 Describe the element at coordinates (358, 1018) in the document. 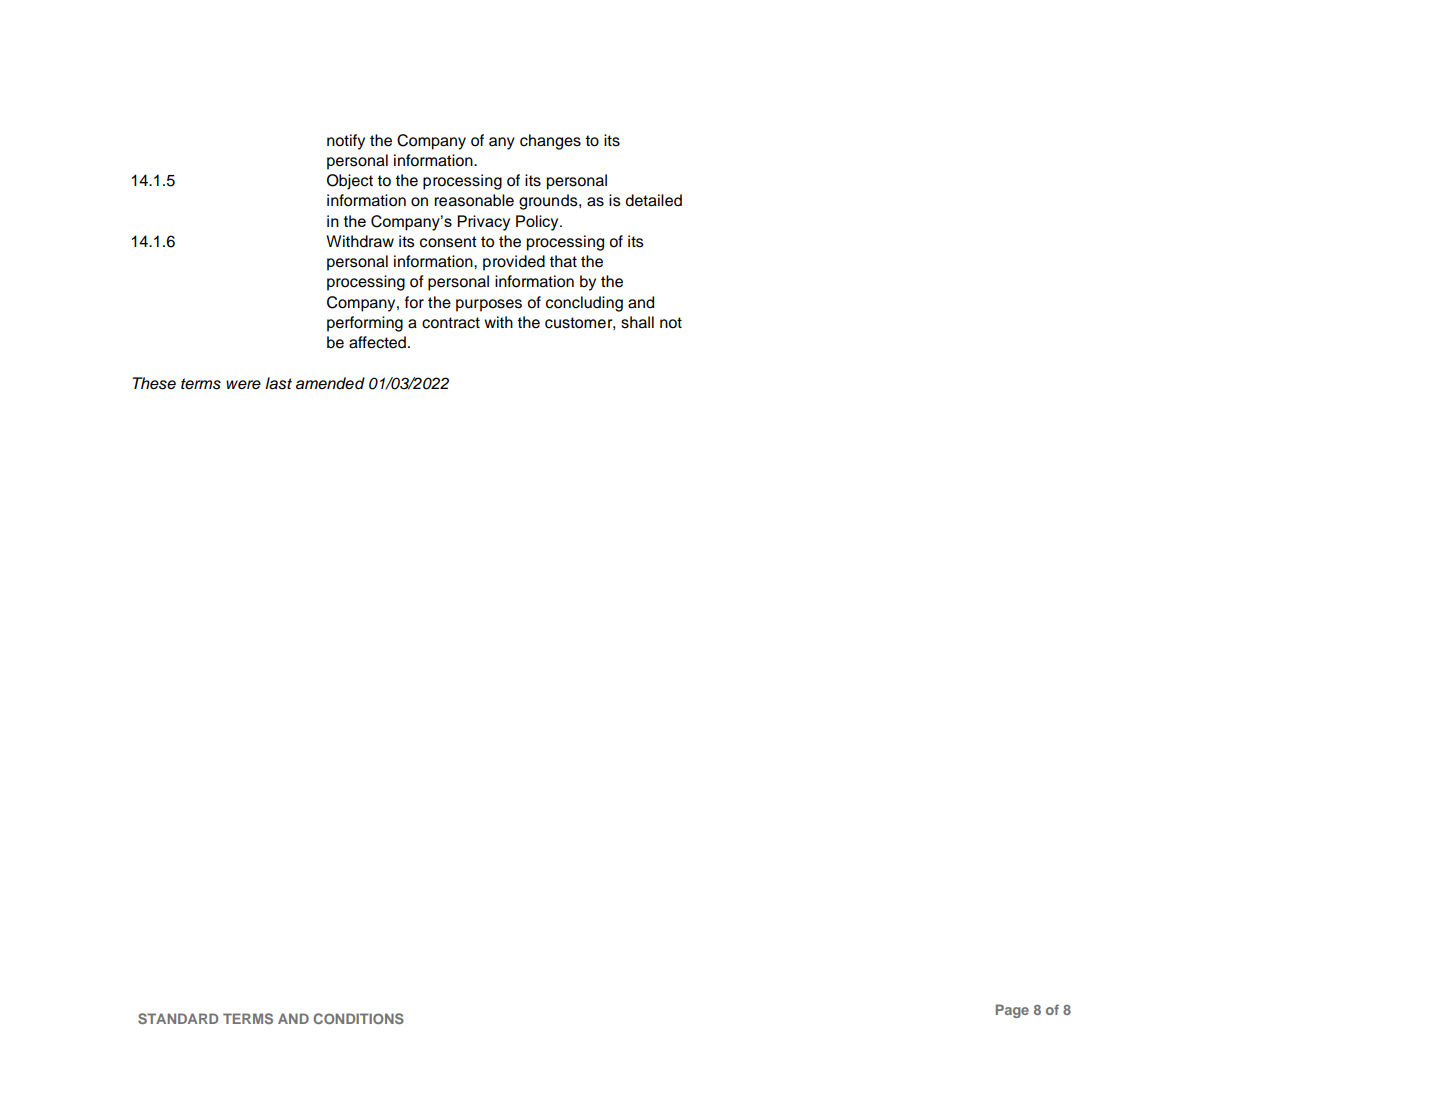

I see `CONDITIONS` at that location.
